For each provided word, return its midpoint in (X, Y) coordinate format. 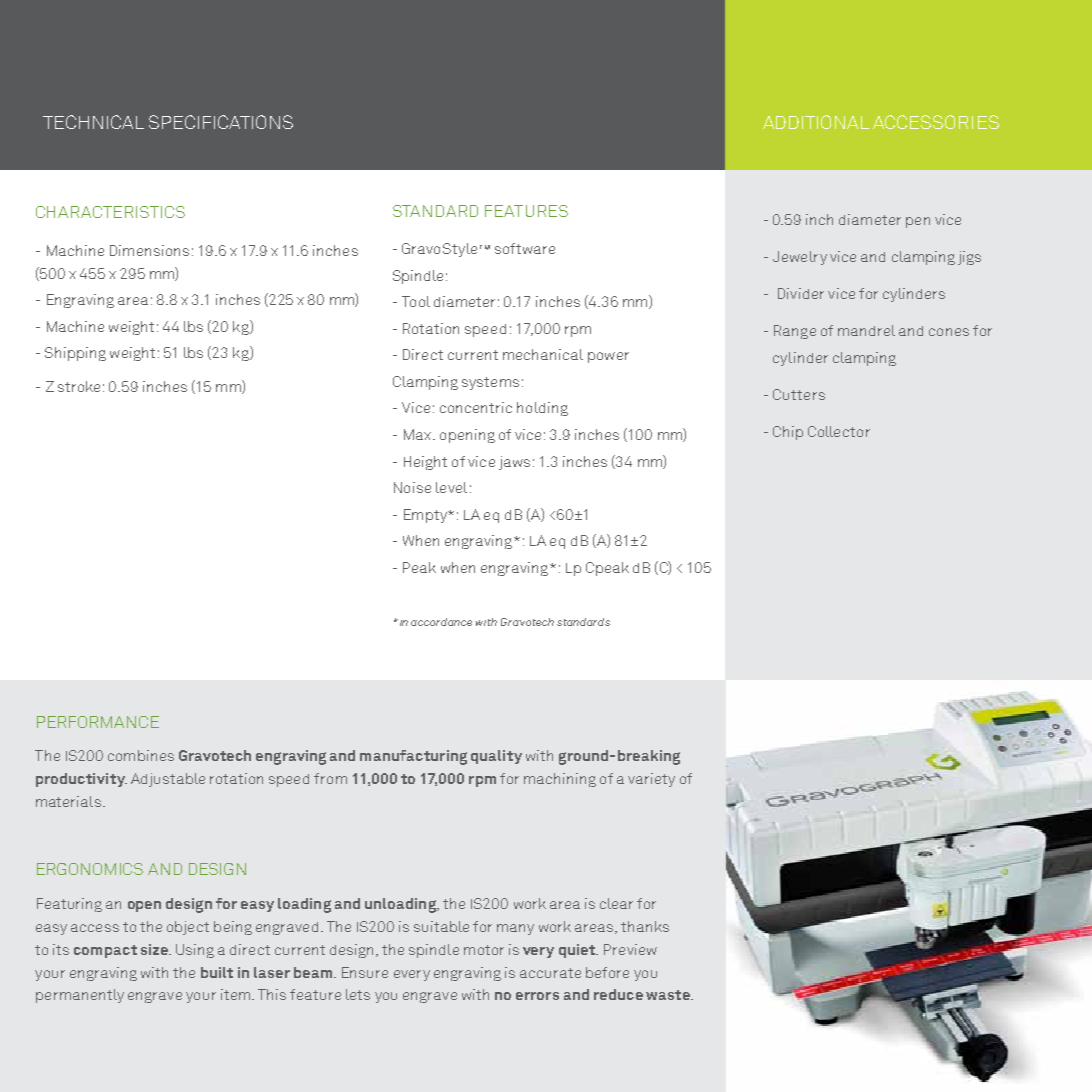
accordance (441, 622)
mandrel (866, 330)
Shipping (75, 354)
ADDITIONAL (816, 122)
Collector (839, 431)
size (155, 949)
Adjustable (168, 780)
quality (496, 757)
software (525, 248)
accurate (550, 973)
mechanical (543, 354)
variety (651, 780)
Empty (426, 516)
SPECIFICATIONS (221, 122)
